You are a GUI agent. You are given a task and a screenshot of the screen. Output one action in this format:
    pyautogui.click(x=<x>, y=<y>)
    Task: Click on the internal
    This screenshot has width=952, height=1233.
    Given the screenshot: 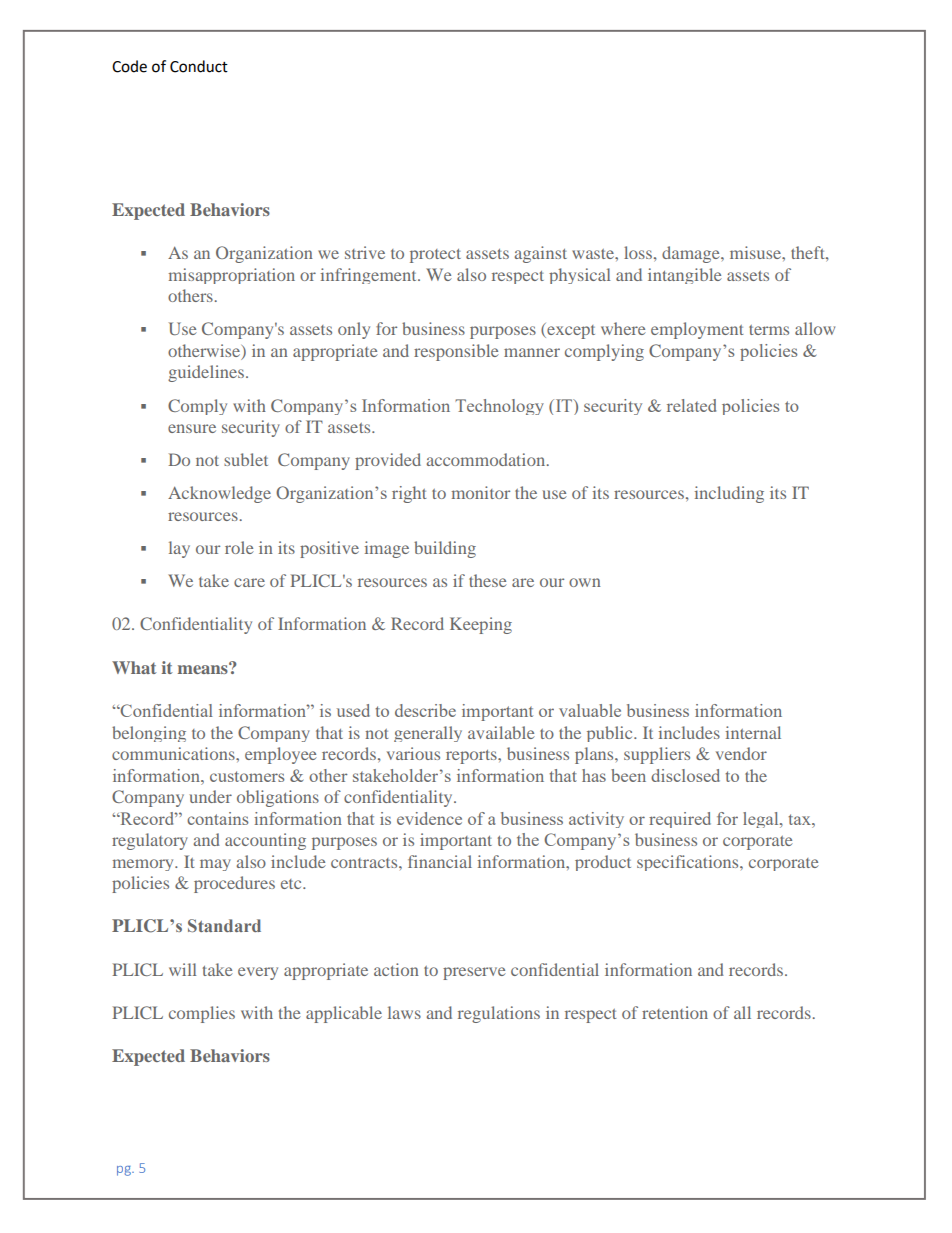 What is the action you would take?
    pyautogui.click(x=753, y=732)
